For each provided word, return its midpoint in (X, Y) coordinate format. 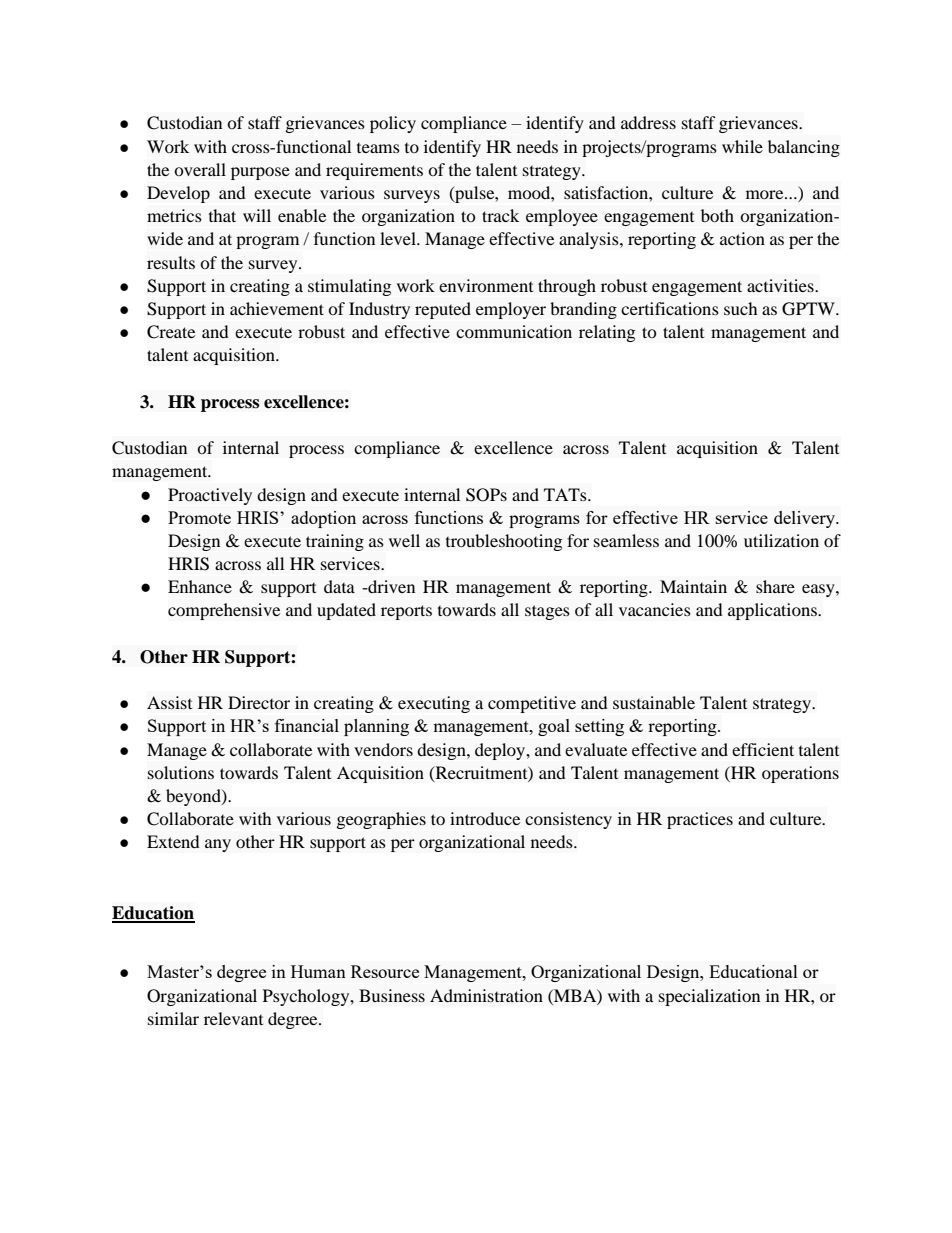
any (218, 845)
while (742, 146)
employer (511, 310)
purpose (260, 173)
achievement (277, 308)
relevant (233, 1018)
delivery (805, 519)
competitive (532, 704)
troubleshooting (504, 542)
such (740, 308)
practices (700, 820)
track (500, 215)
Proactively (210, 496)
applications (773, 611)
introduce (485, 818)
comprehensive (224, 611)
